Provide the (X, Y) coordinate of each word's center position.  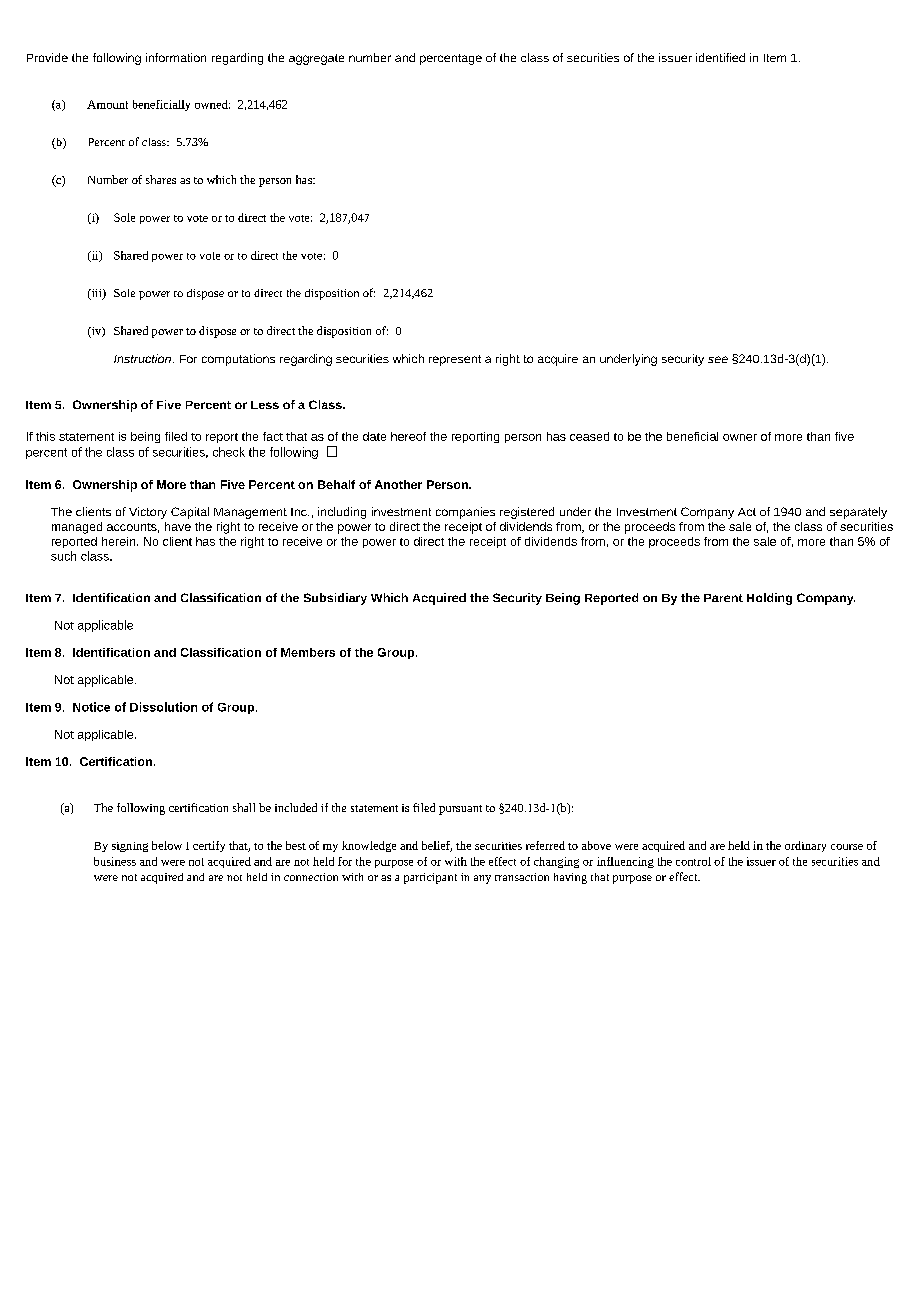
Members (308, 652)
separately (858, 513)
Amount (107, 104)
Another (398, 484)
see (718, 359)
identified (720, 57)
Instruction (142, 358)
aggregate (316, 59)
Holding (769, 599)
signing (130, 847)
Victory (148, 513)
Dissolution (163, 707)
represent (455, 360)
